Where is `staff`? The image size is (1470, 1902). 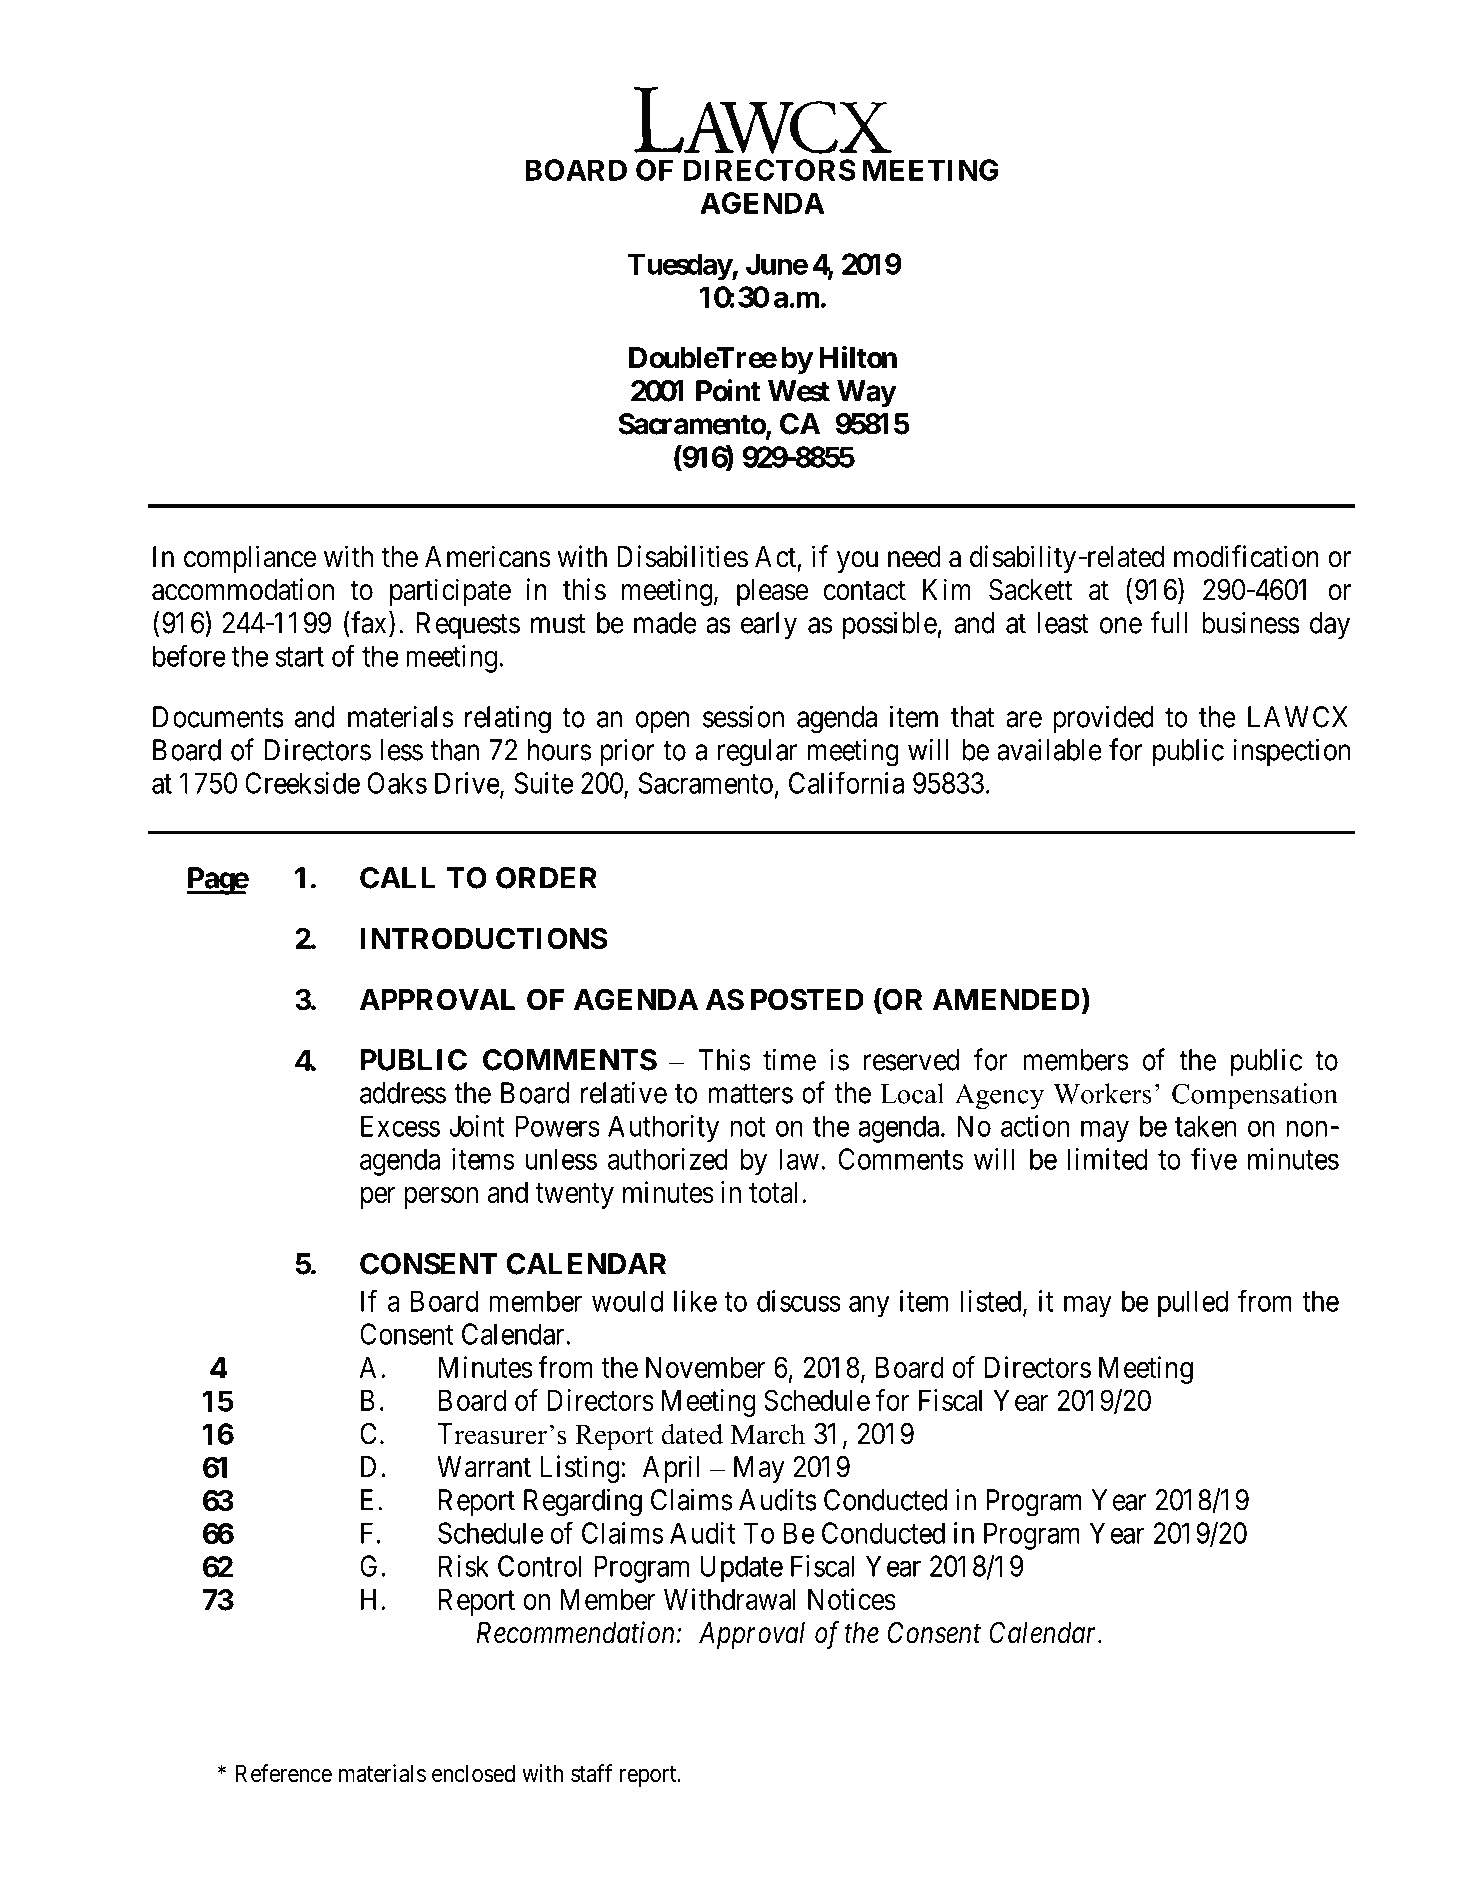 staff is located at coordinates (591, 1773).
